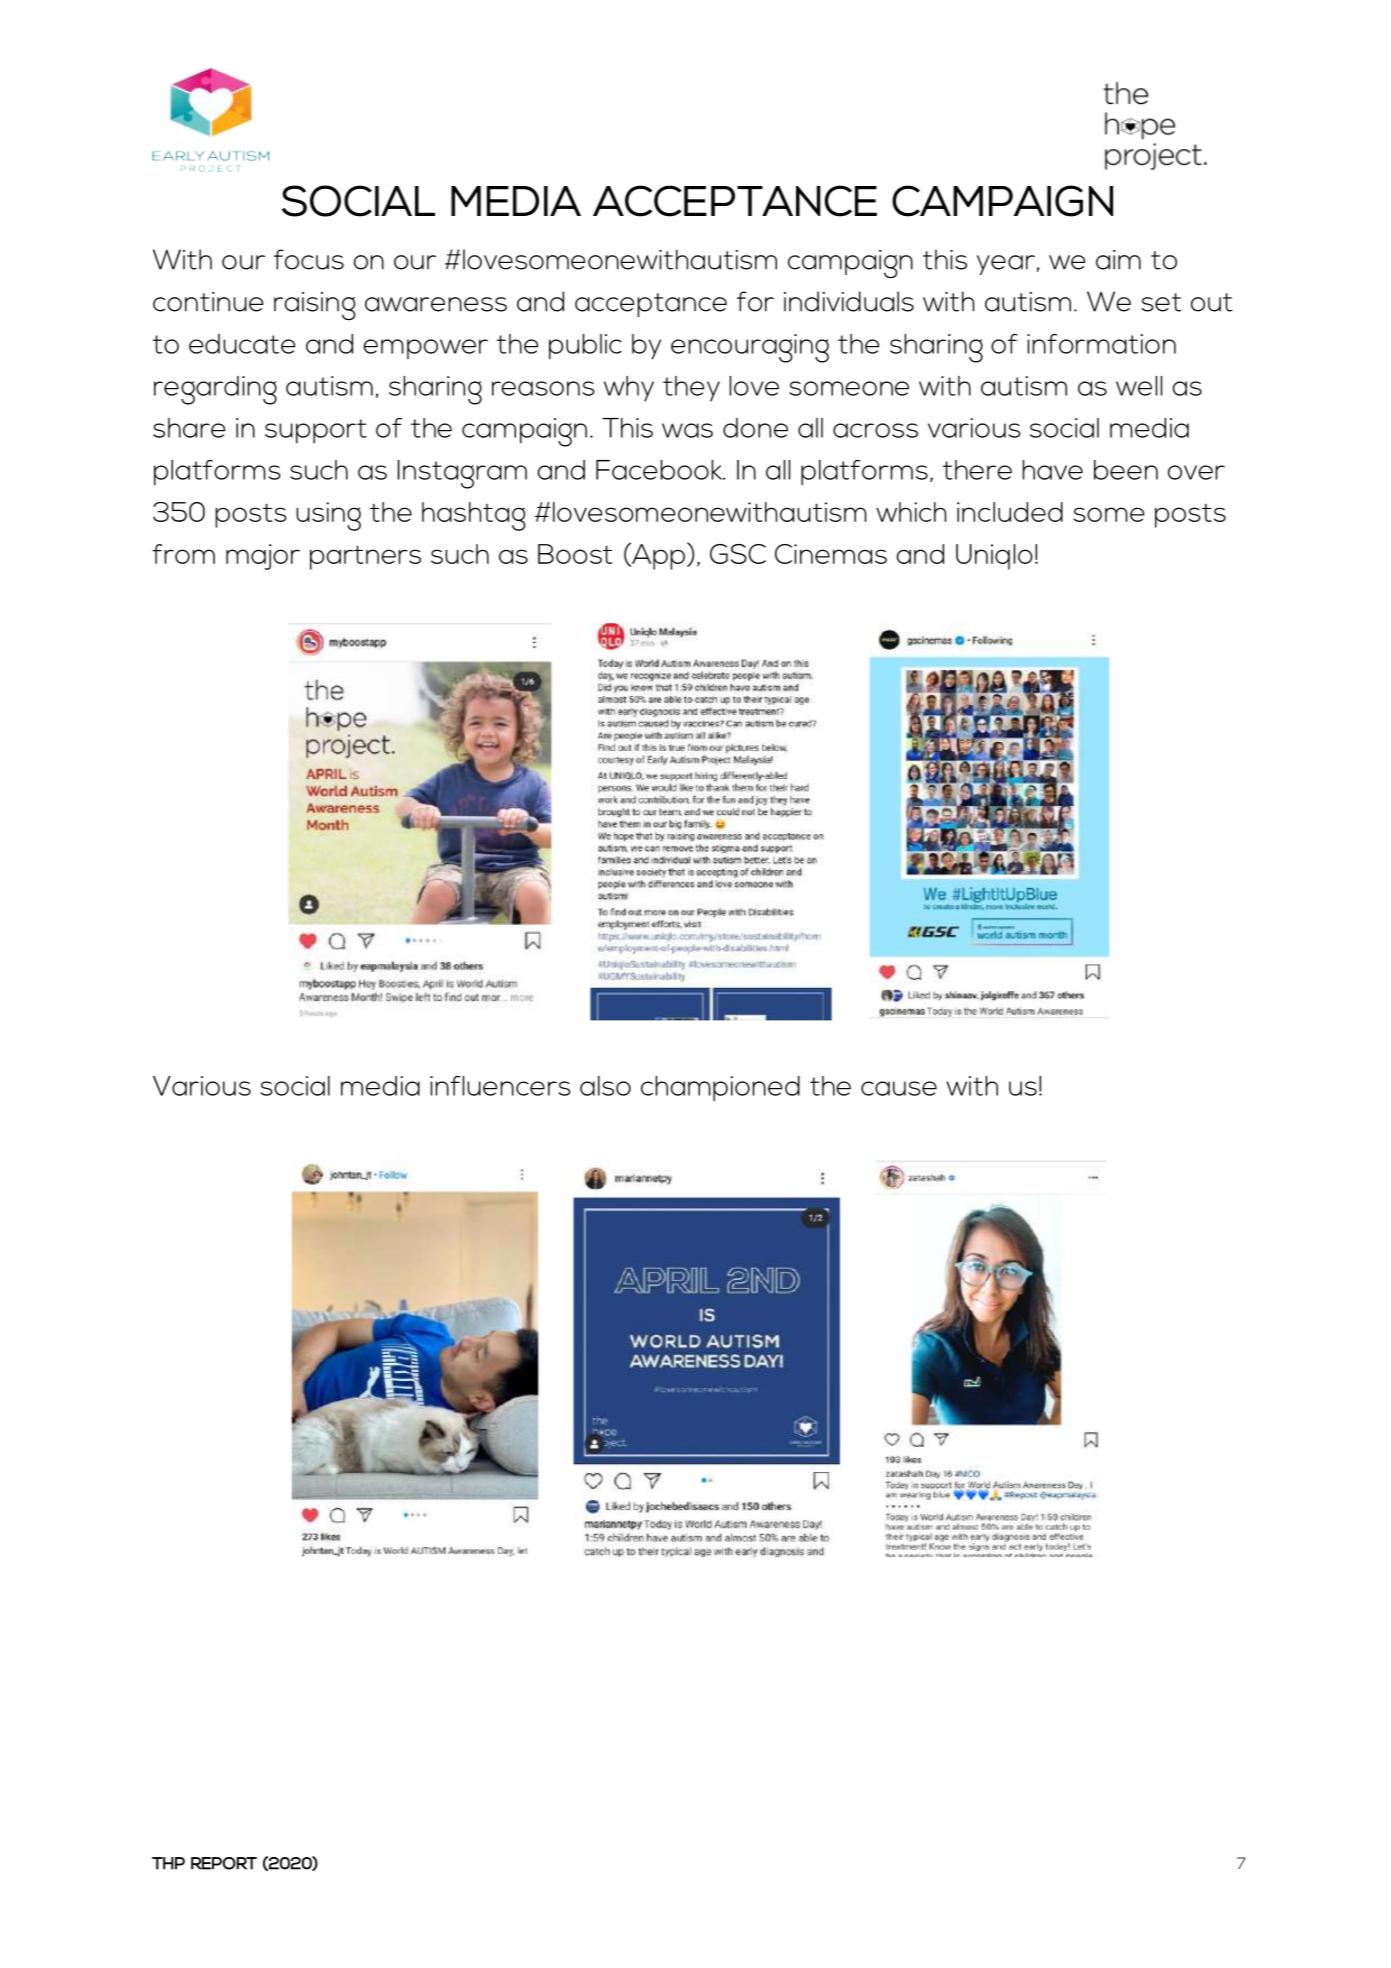 The image size is (1391, 1968). I want to click on also, so click(605, 1086).
